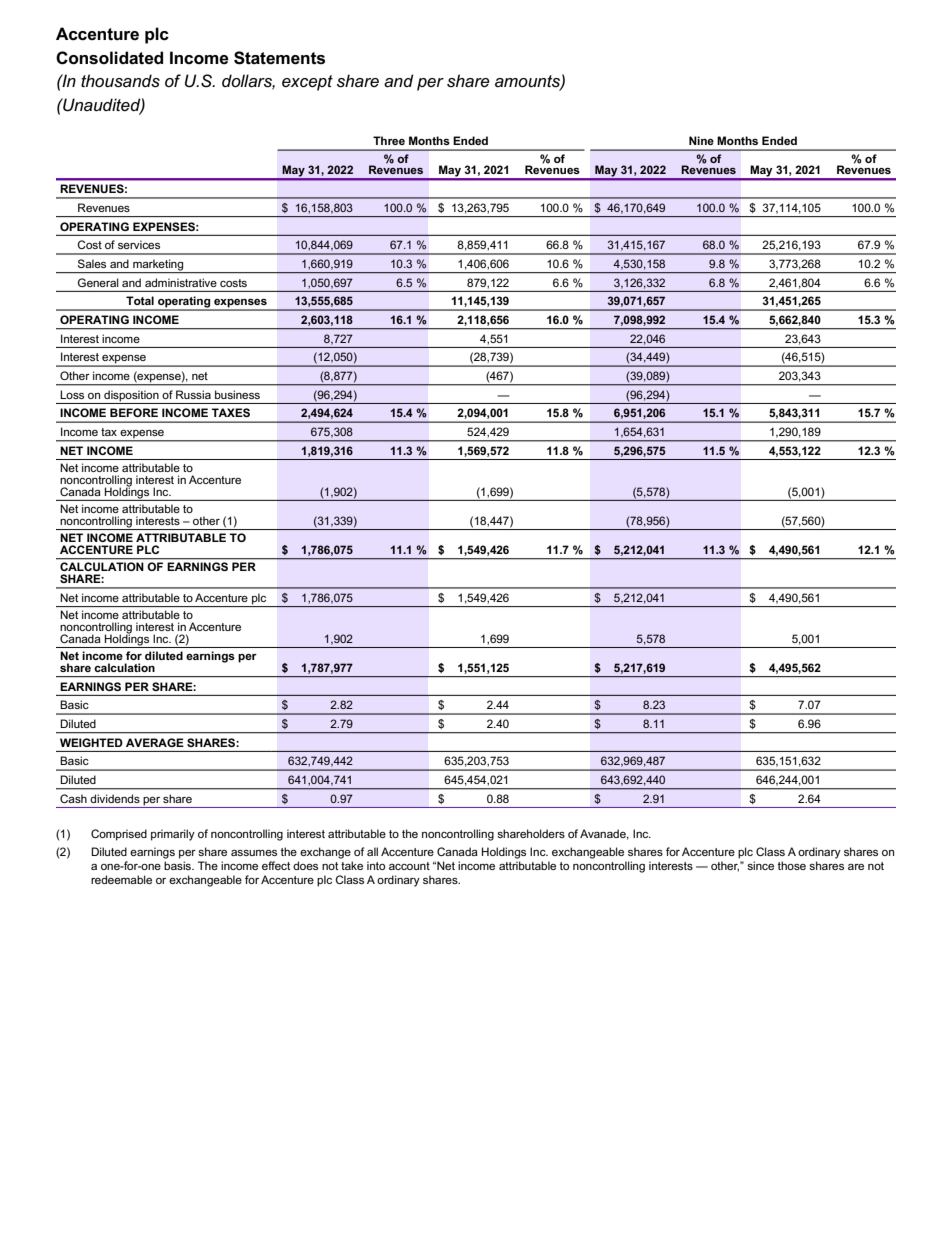 The image size is (952, 1233). I want to click on WEIGHTED, so click(91, 742).
